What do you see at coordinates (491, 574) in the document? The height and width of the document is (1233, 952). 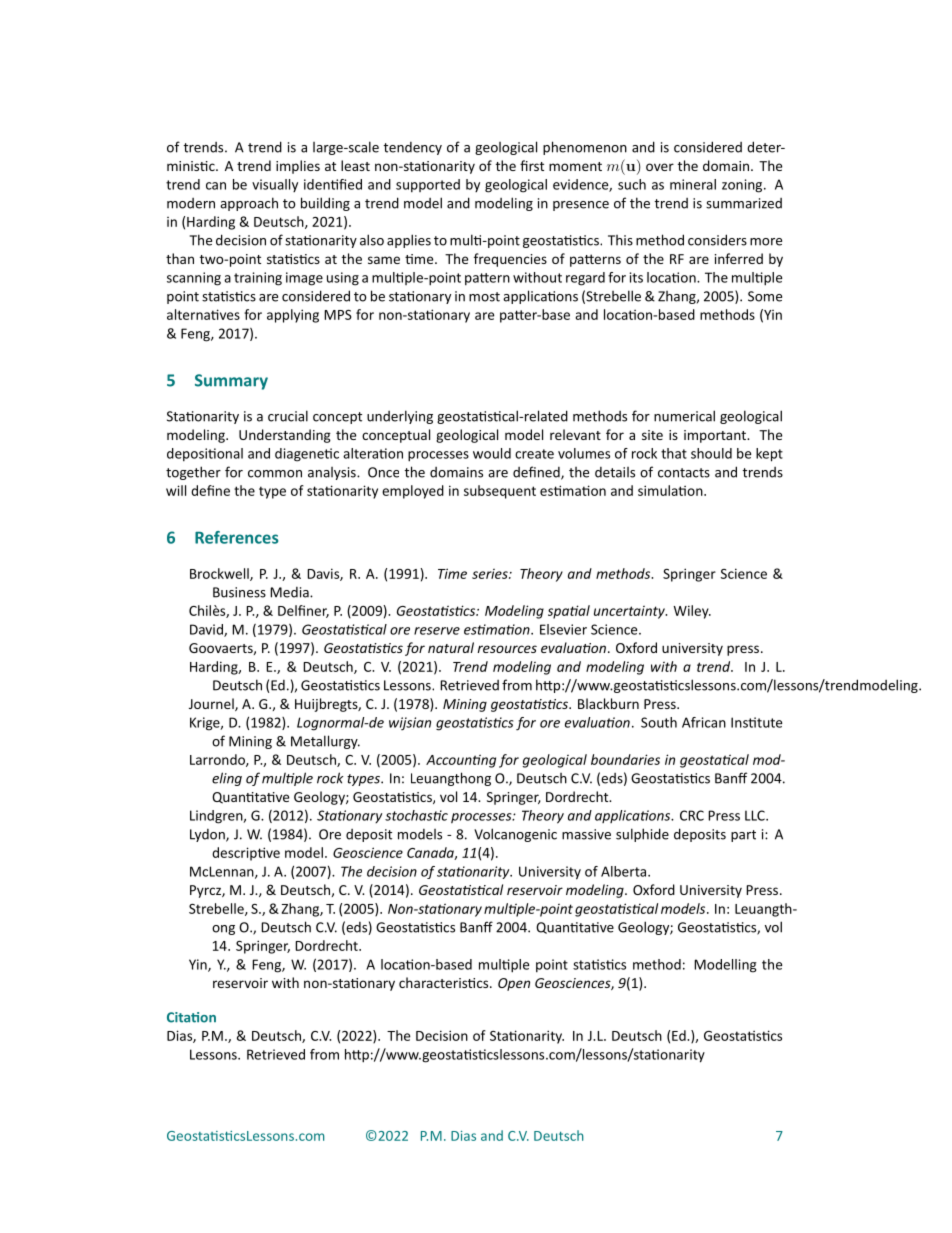 I see `series` at bounding box center [491, 574].
